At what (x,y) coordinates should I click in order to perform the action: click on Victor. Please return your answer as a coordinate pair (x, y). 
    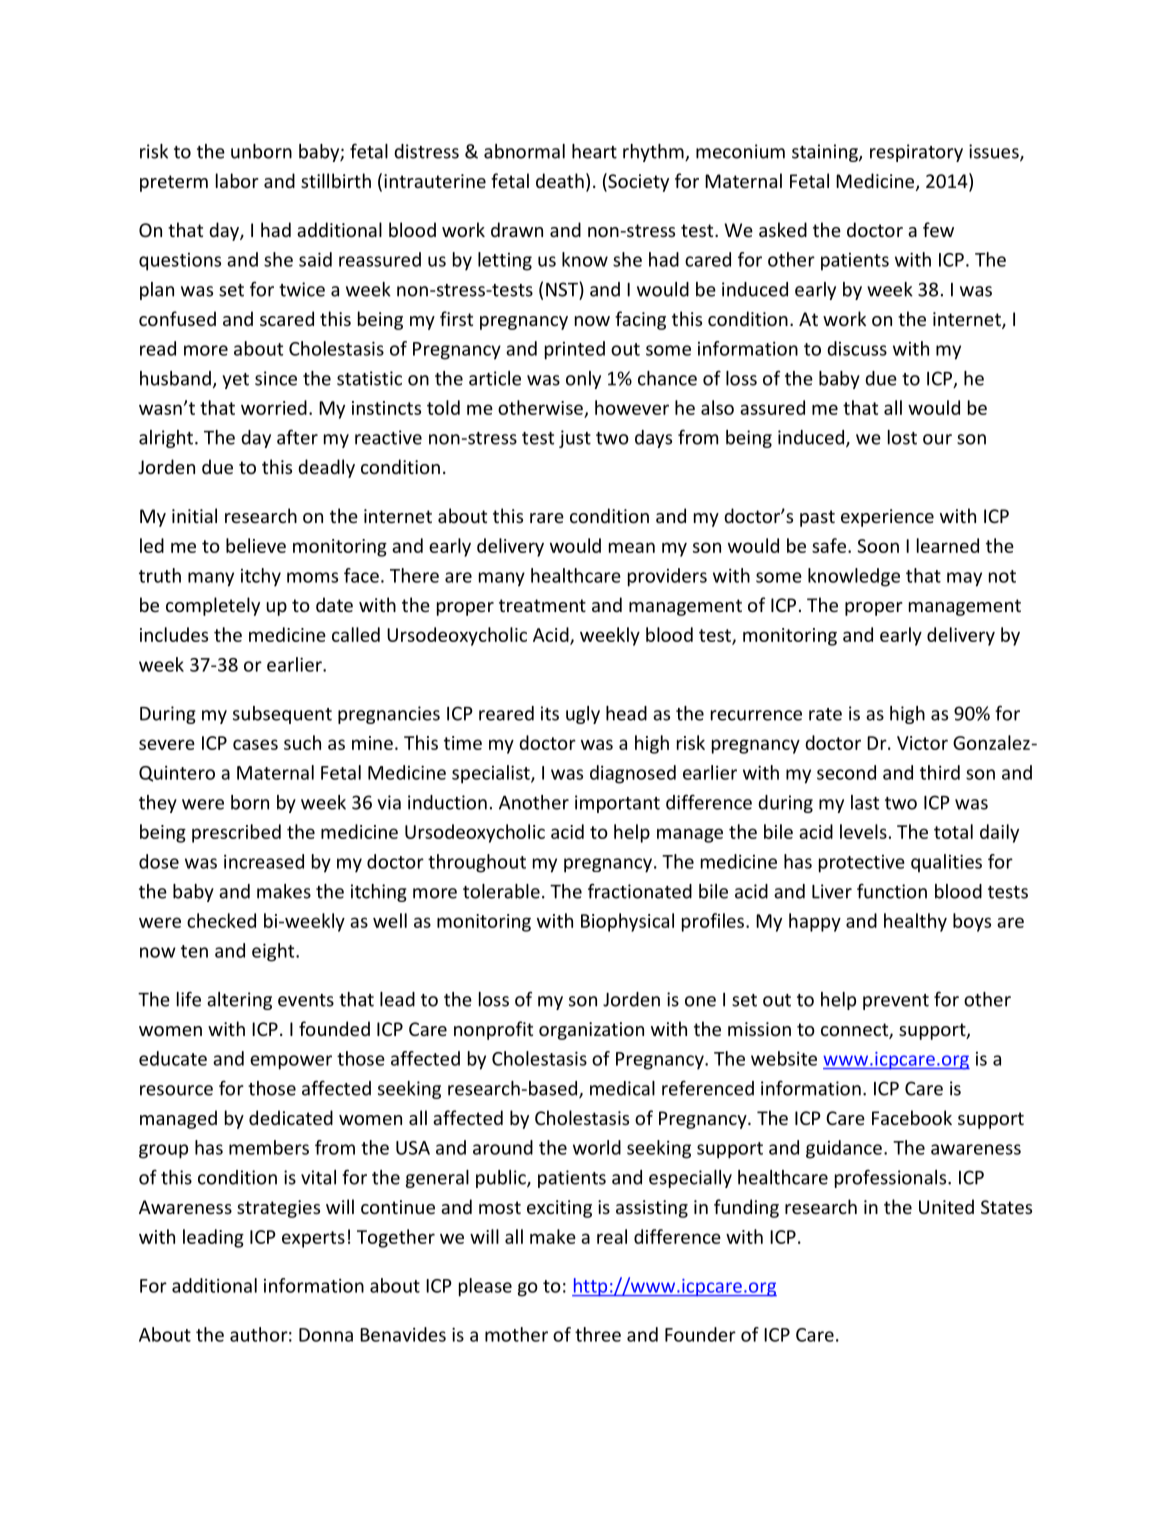
    Looking at the image, I should click on (922, 743).
